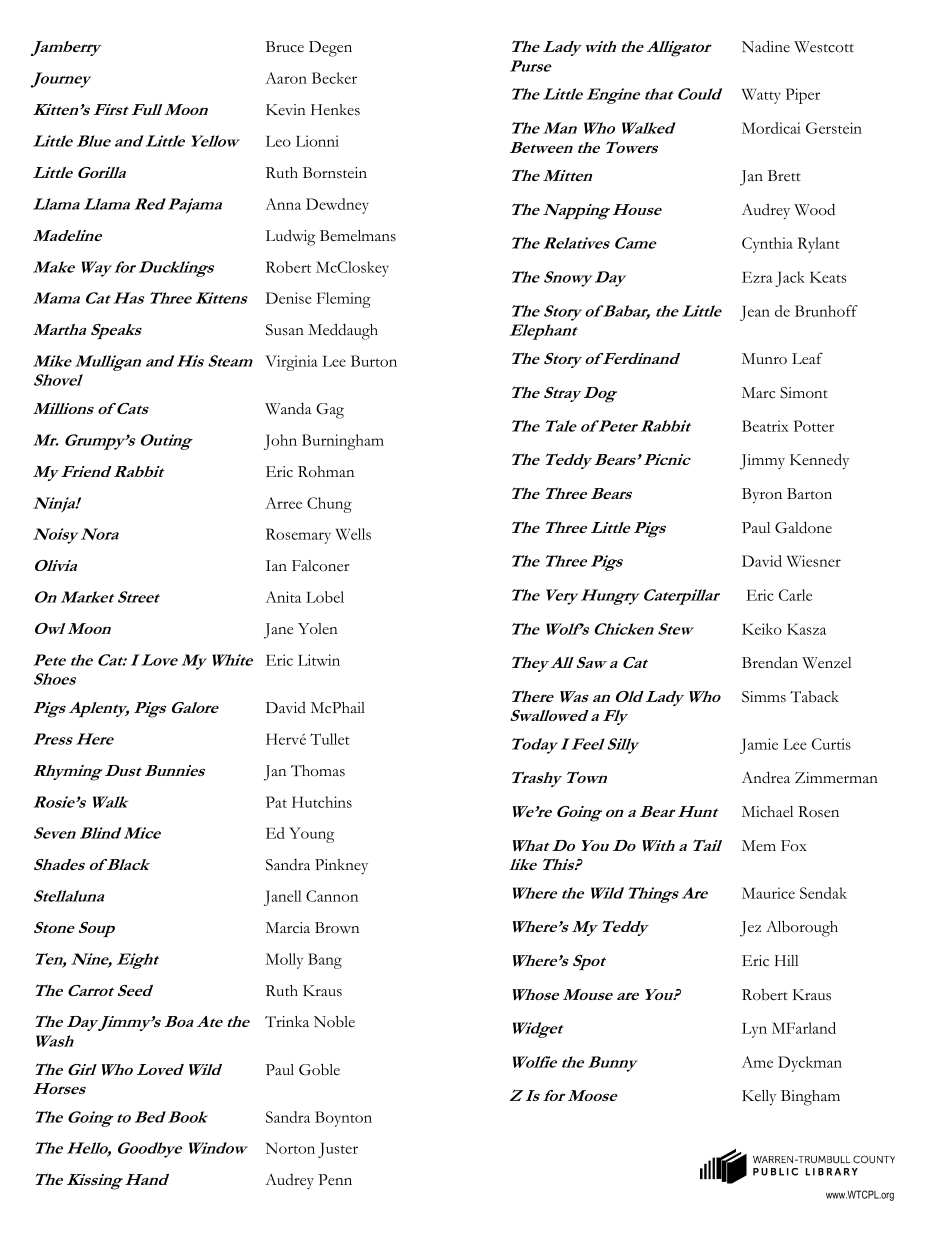  I want to click on Maurice, so click(768, 893).
